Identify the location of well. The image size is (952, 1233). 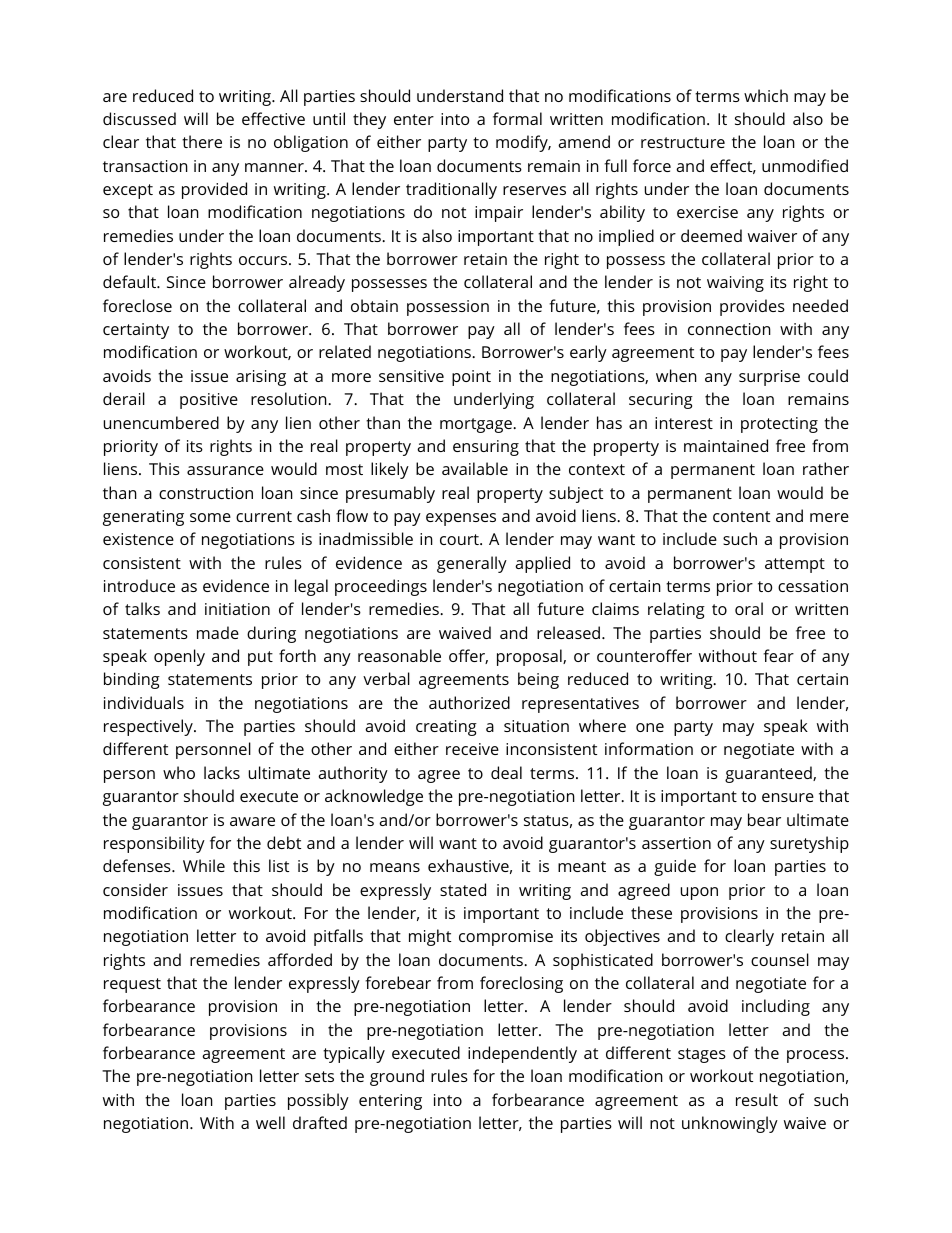
(270, 1122).
